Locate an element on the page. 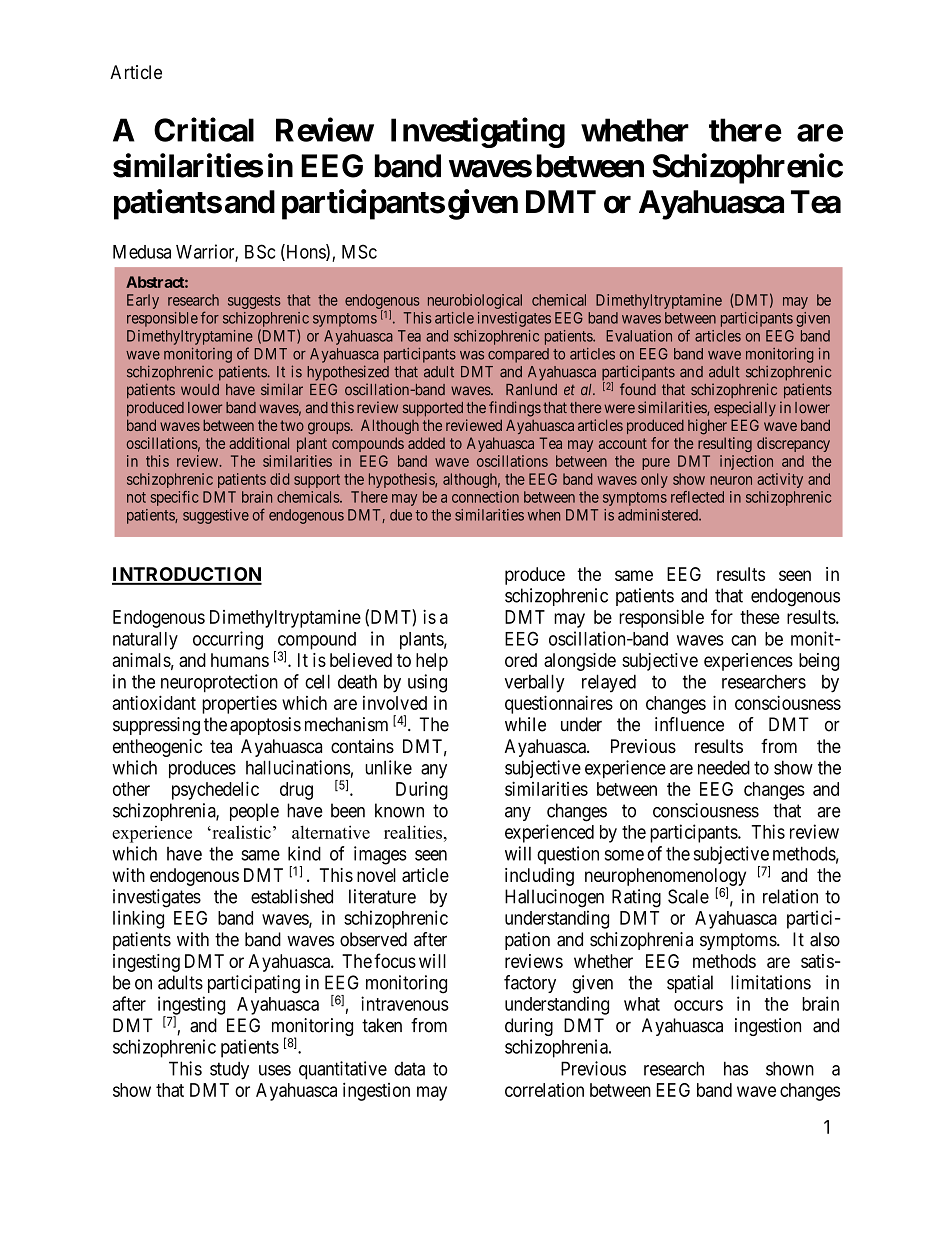 This image has width=952, height=1233. realities is located at coordinates (413, 832).
